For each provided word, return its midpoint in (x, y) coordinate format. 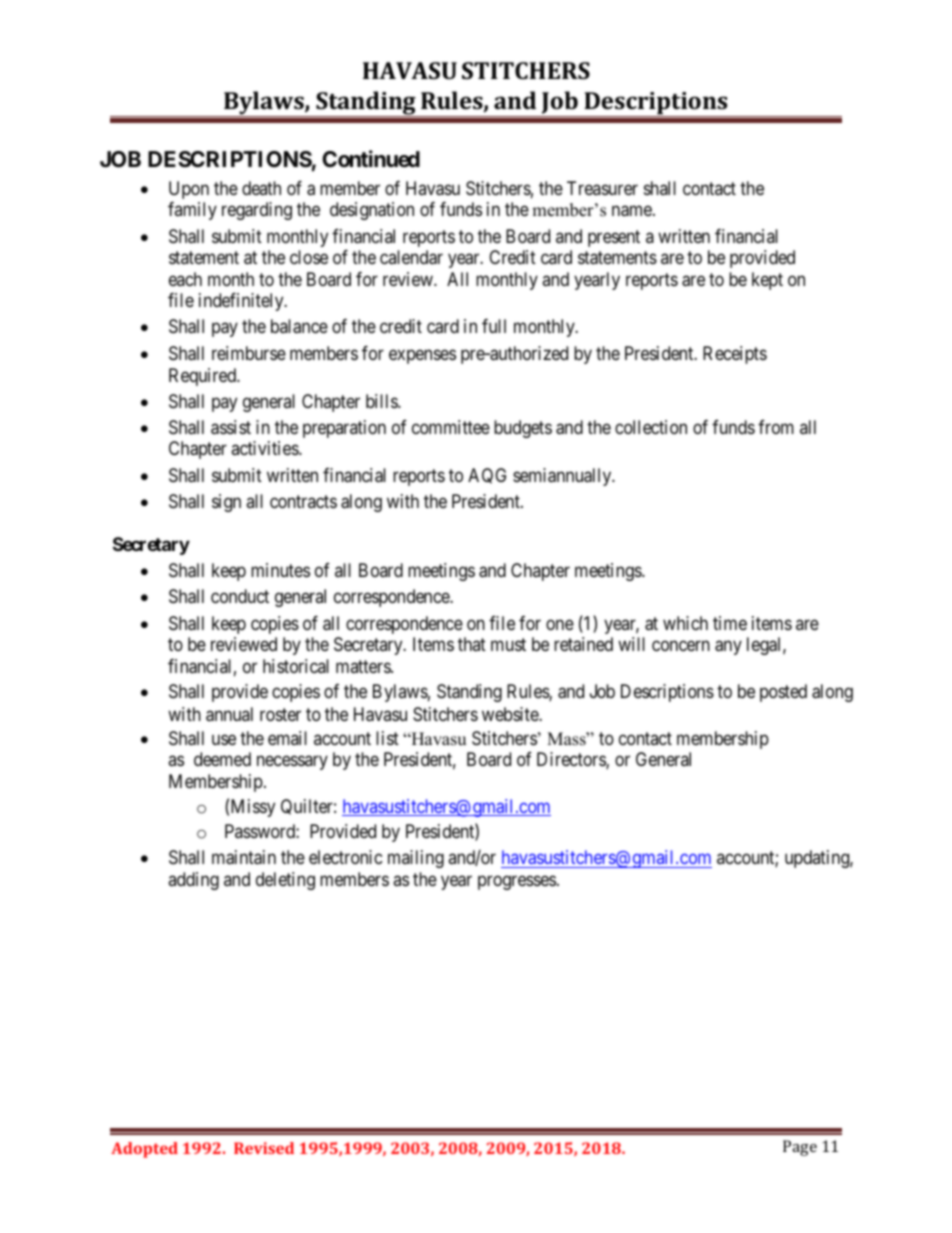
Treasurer (602, 188)
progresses (517, 882)
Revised (264, 1148)
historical (296, 666)
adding (193, 881)
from (776, 427)
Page (800, 1148)
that (472, 644)
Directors (572, 760)
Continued (371, 159)
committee (451, 427)
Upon (189, 190)
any (728, 647)
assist (231, 427)
